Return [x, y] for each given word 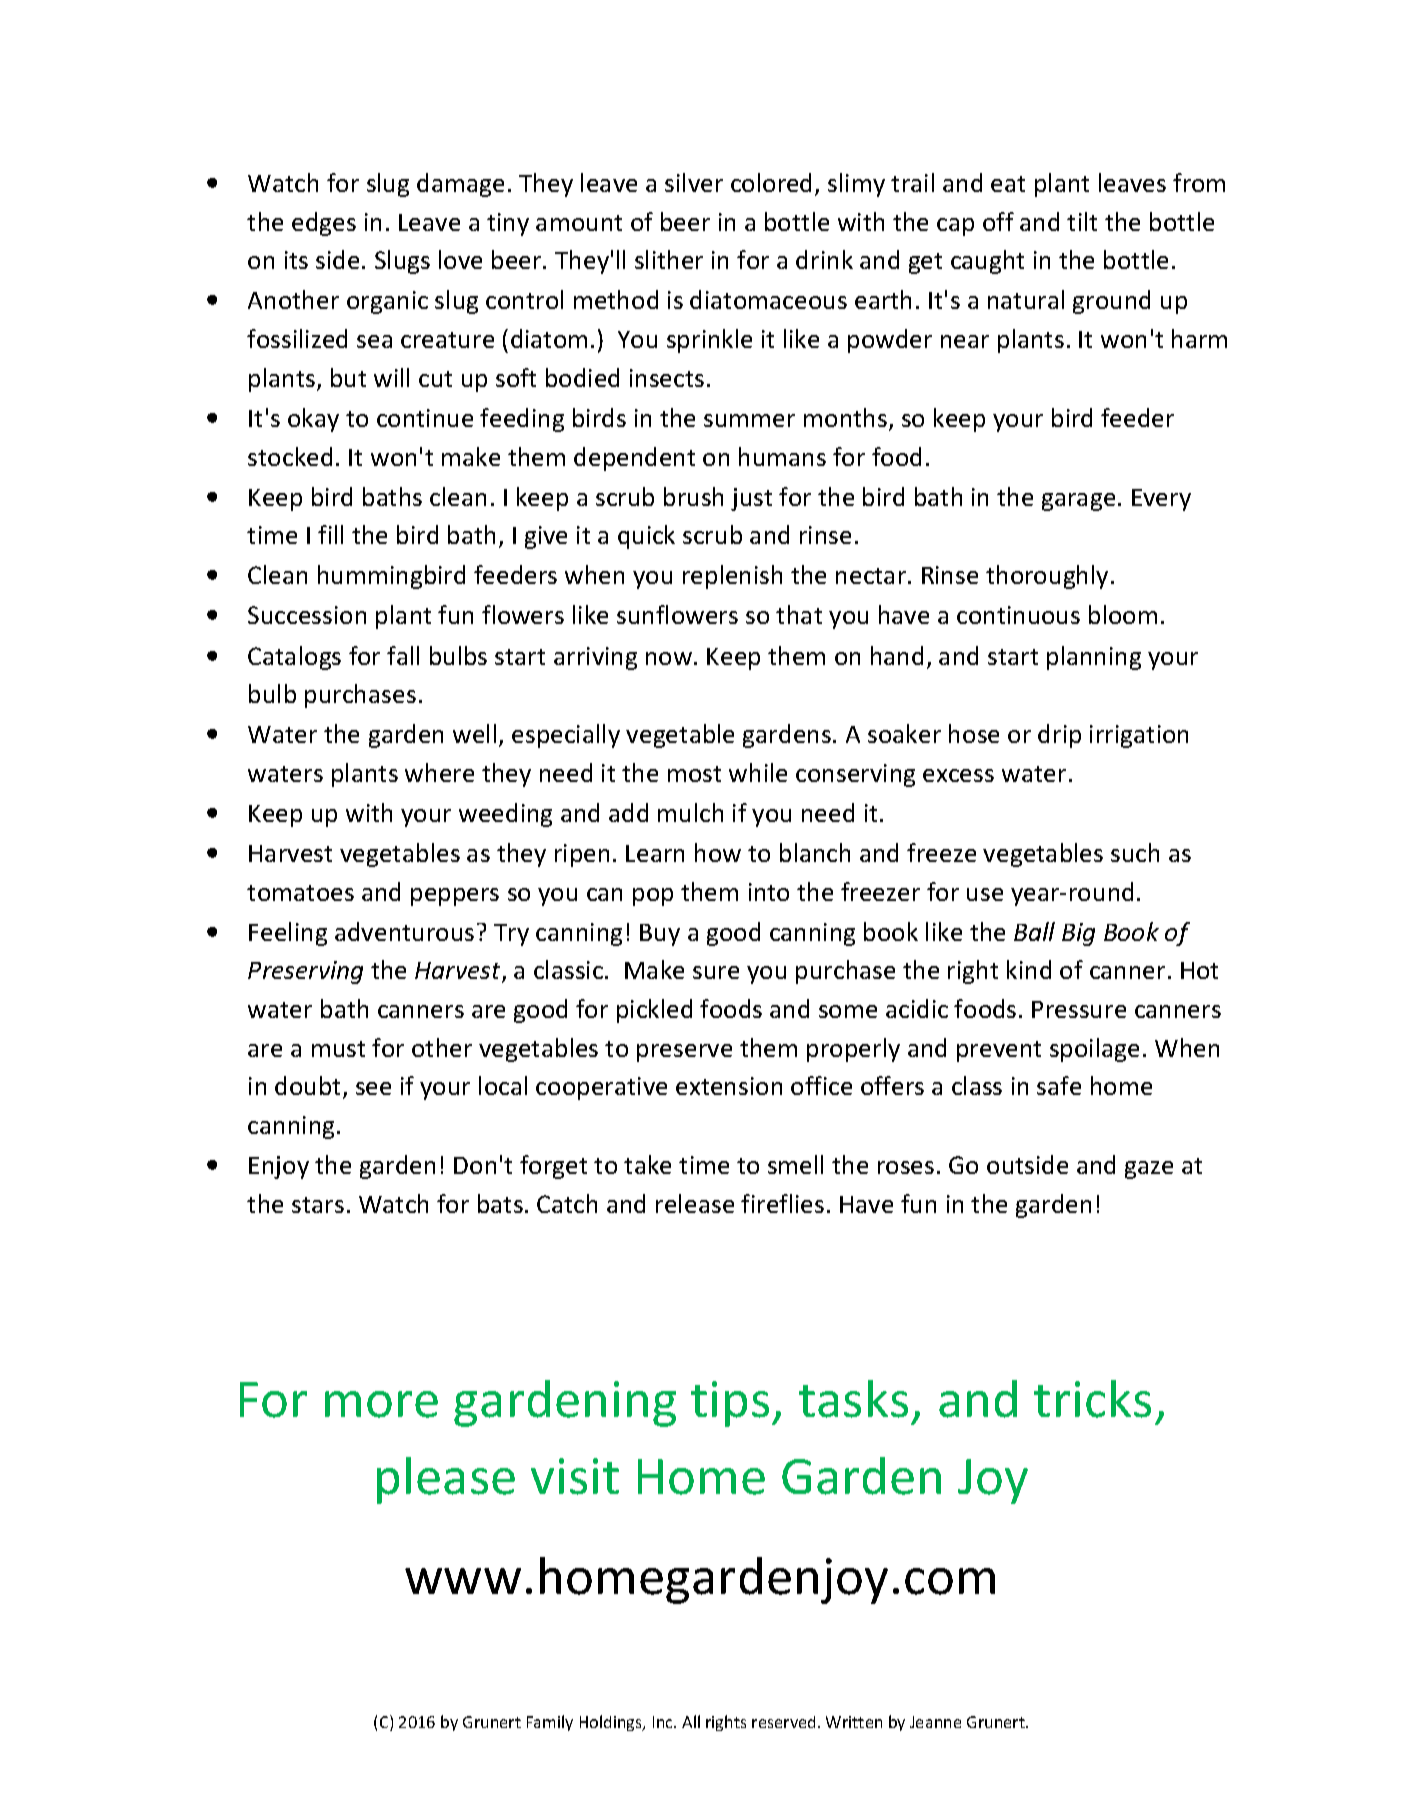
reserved [783, 1722]
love [460, 259]
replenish [732, 577]
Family [550, 1723]
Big [1078, 934]
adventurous [404, 931]
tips [730, 1404]
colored [771, 182]
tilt [1082, 221]
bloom [1123, 614]
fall [403, 655]
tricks [1092, 1399]
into [769, 892]
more [381, 1404]
